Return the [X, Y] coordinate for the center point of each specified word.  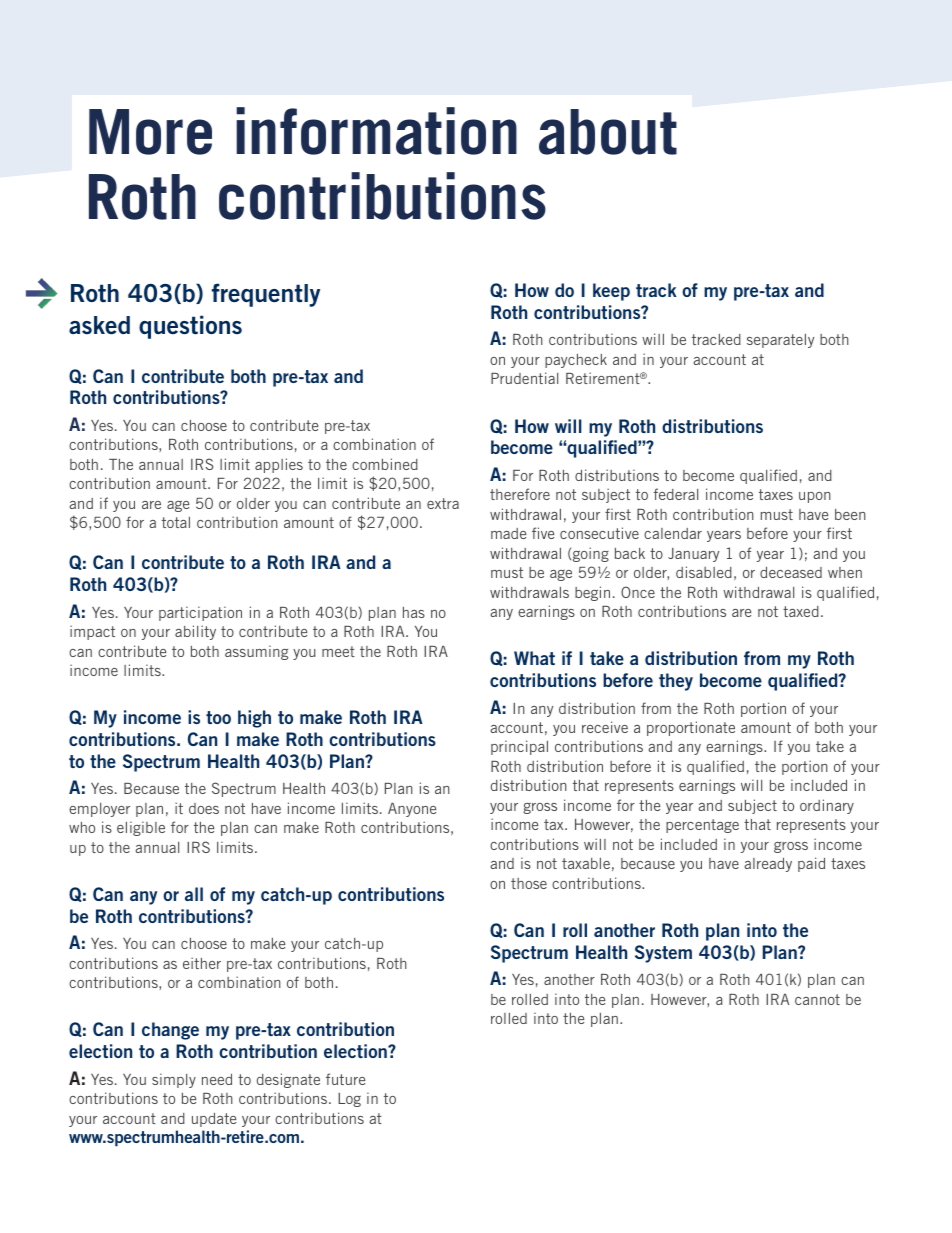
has [414, 612]
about [608, 132]
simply [174, 1080]
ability [195, 632]
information [376, 131]
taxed [801, 611]
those [529, 883]
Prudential [524, 378]
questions [190, 327]
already [768, 865]
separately [780, 341]
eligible [141, 828]
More [150, 132]
